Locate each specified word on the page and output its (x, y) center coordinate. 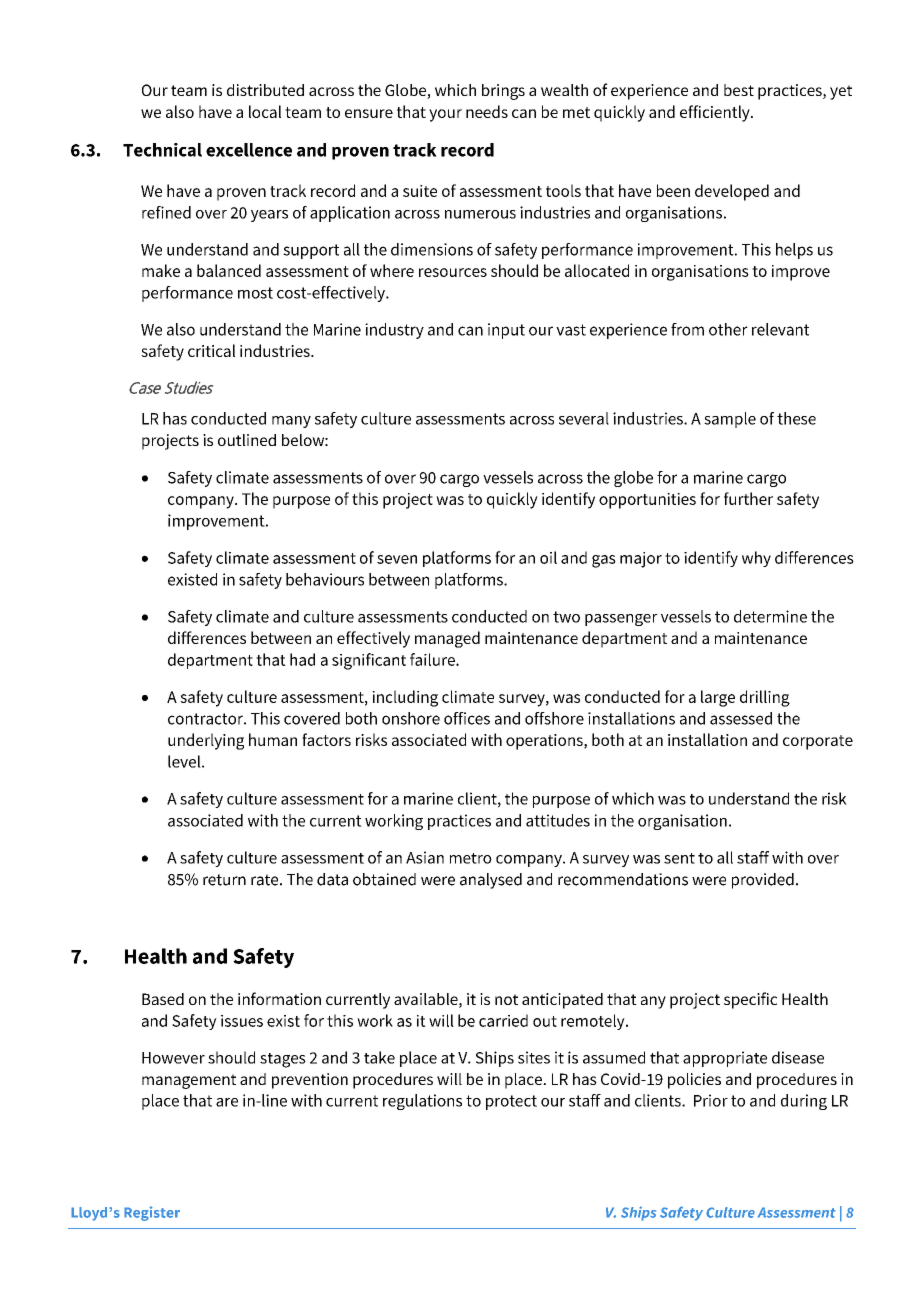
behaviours (325, 579)
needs (487, 111)
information (279, 998)
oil (548, 557)
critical (211, 350)
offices (467, 718)
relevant (780, 329)
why (756, 559)
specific (750, 1000)
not (506, 999)
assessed (741, 718)
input (506, 331)
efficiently (716, 113)
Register (152, 1213)
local (265, 111)
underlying (206, 741)
